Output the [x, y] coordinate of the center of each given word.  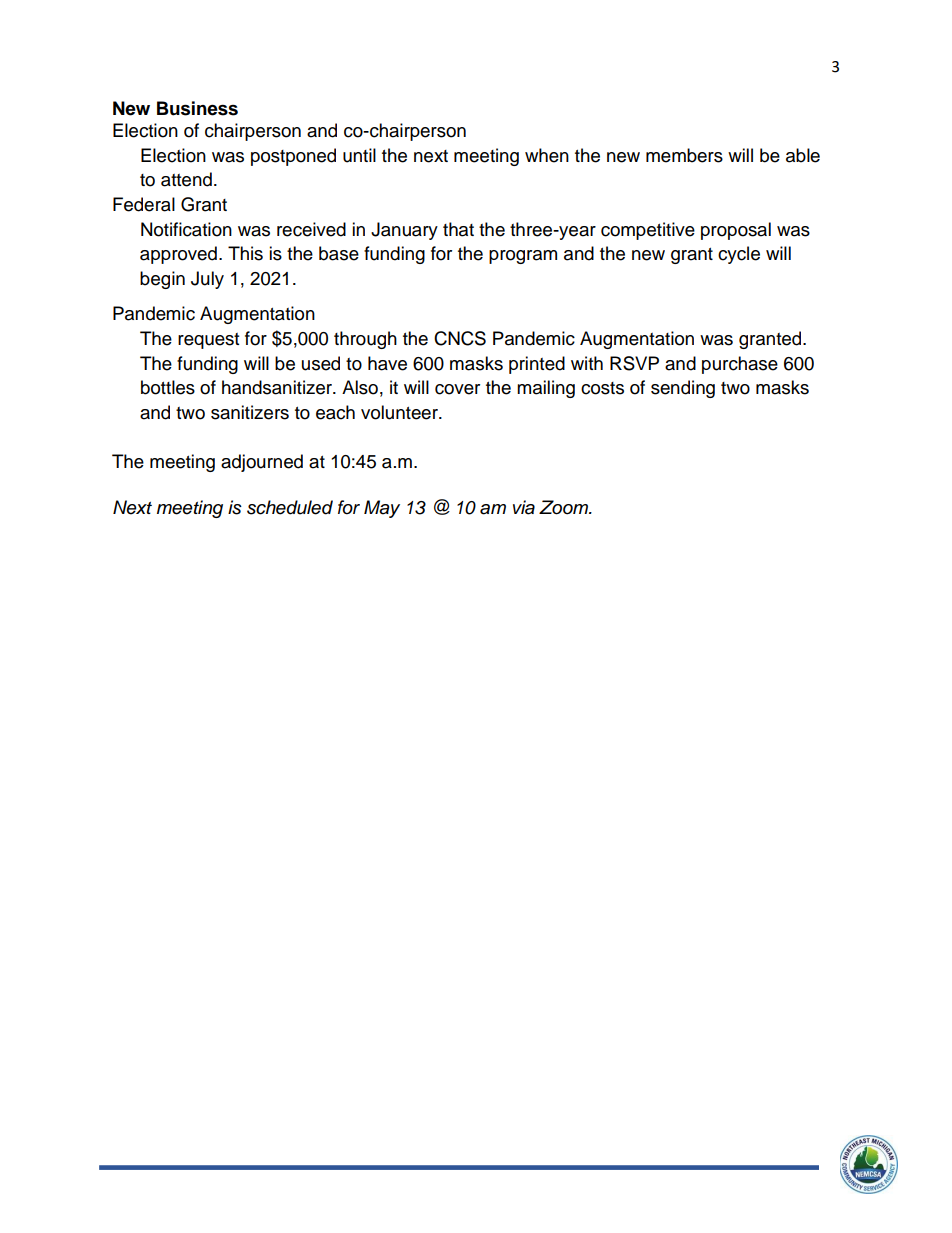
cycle [739, 255]
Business [197, 108]
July [207, 280]
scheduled [290, 507]
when [547, 155]
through [365, 340]
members [684, 155]
